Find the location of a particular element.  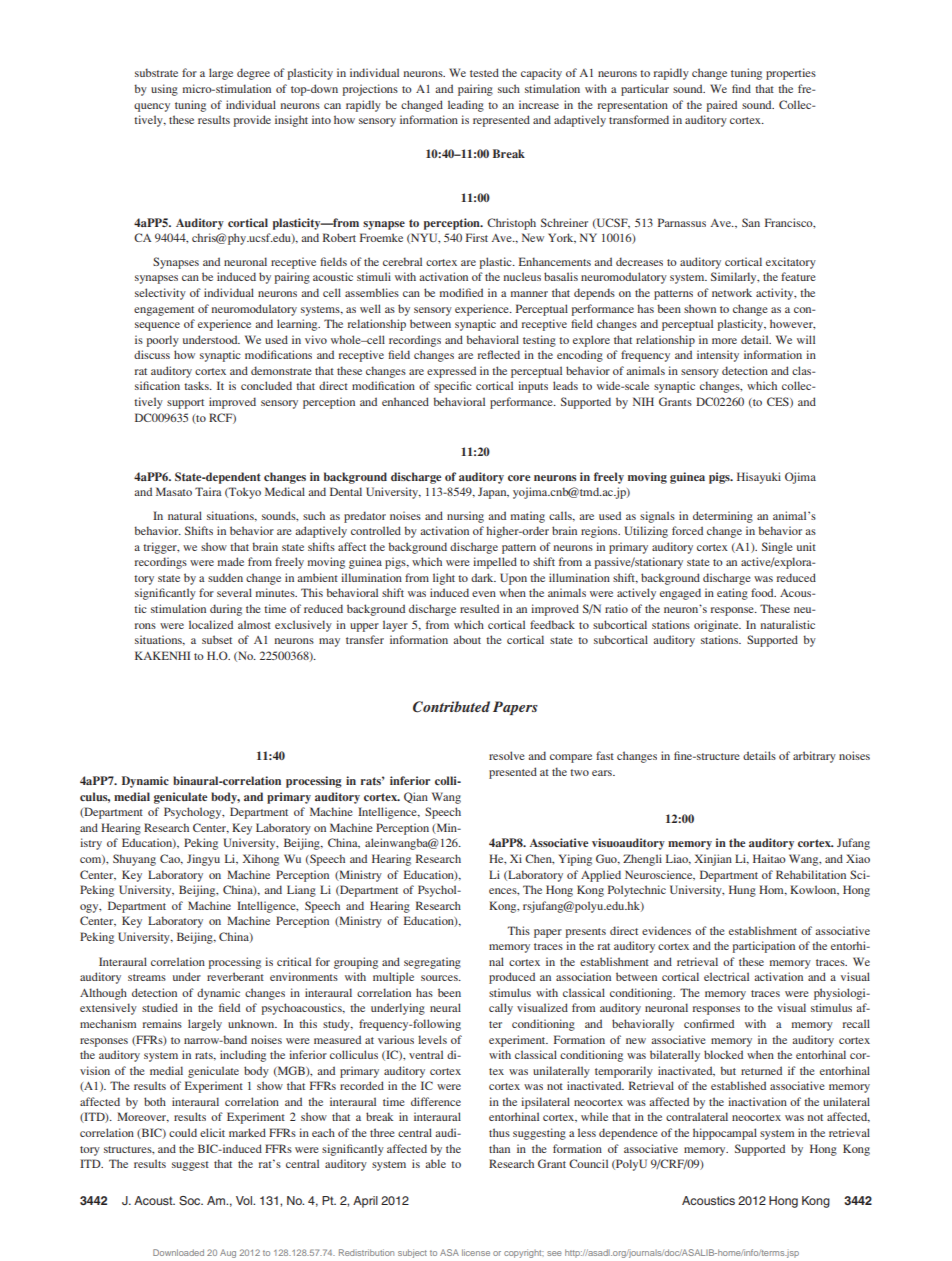

find is located at coordinates (741, 88).
